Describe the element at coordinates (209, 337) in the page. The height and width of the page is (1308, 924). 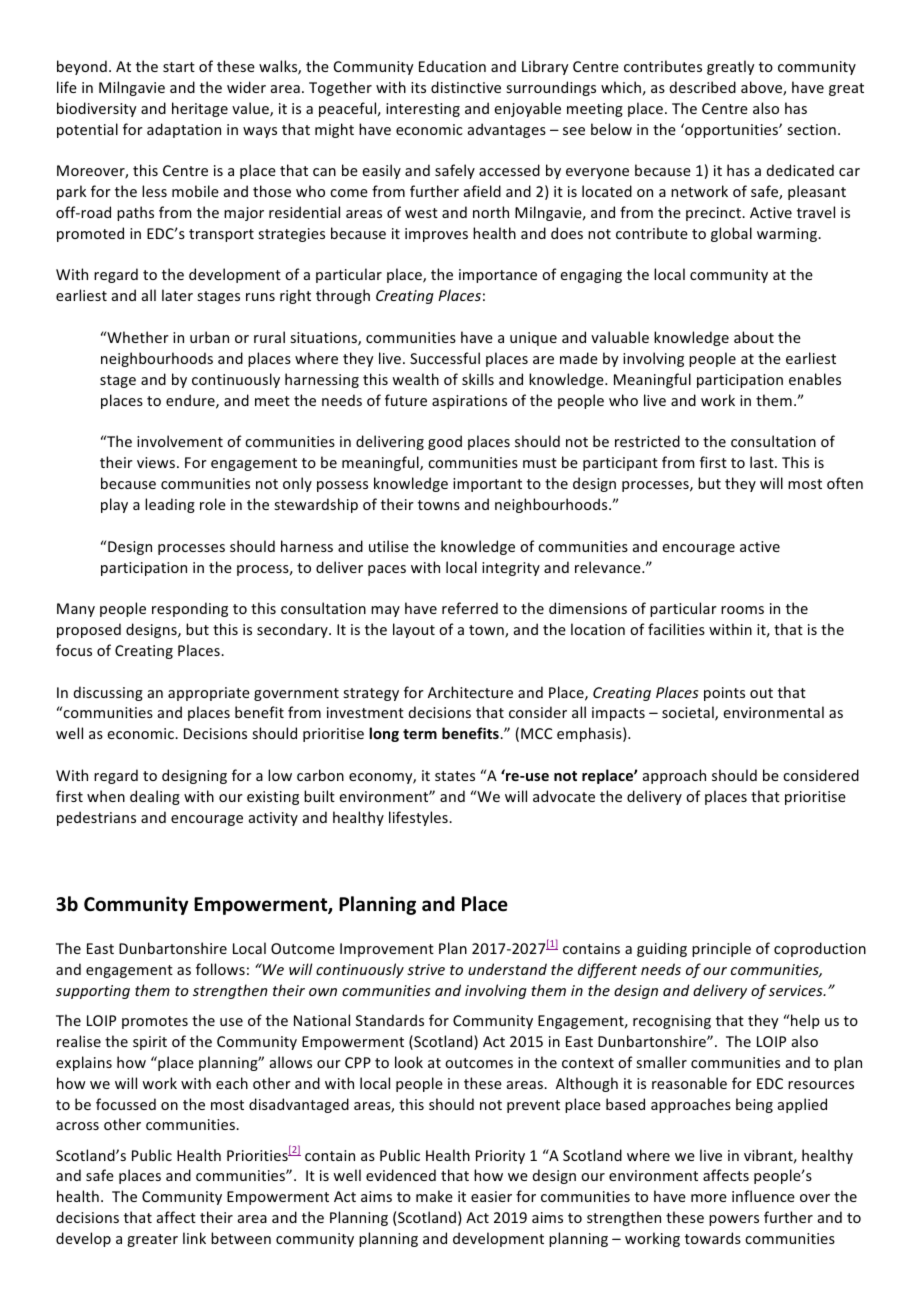
I see `urban` at that location.
